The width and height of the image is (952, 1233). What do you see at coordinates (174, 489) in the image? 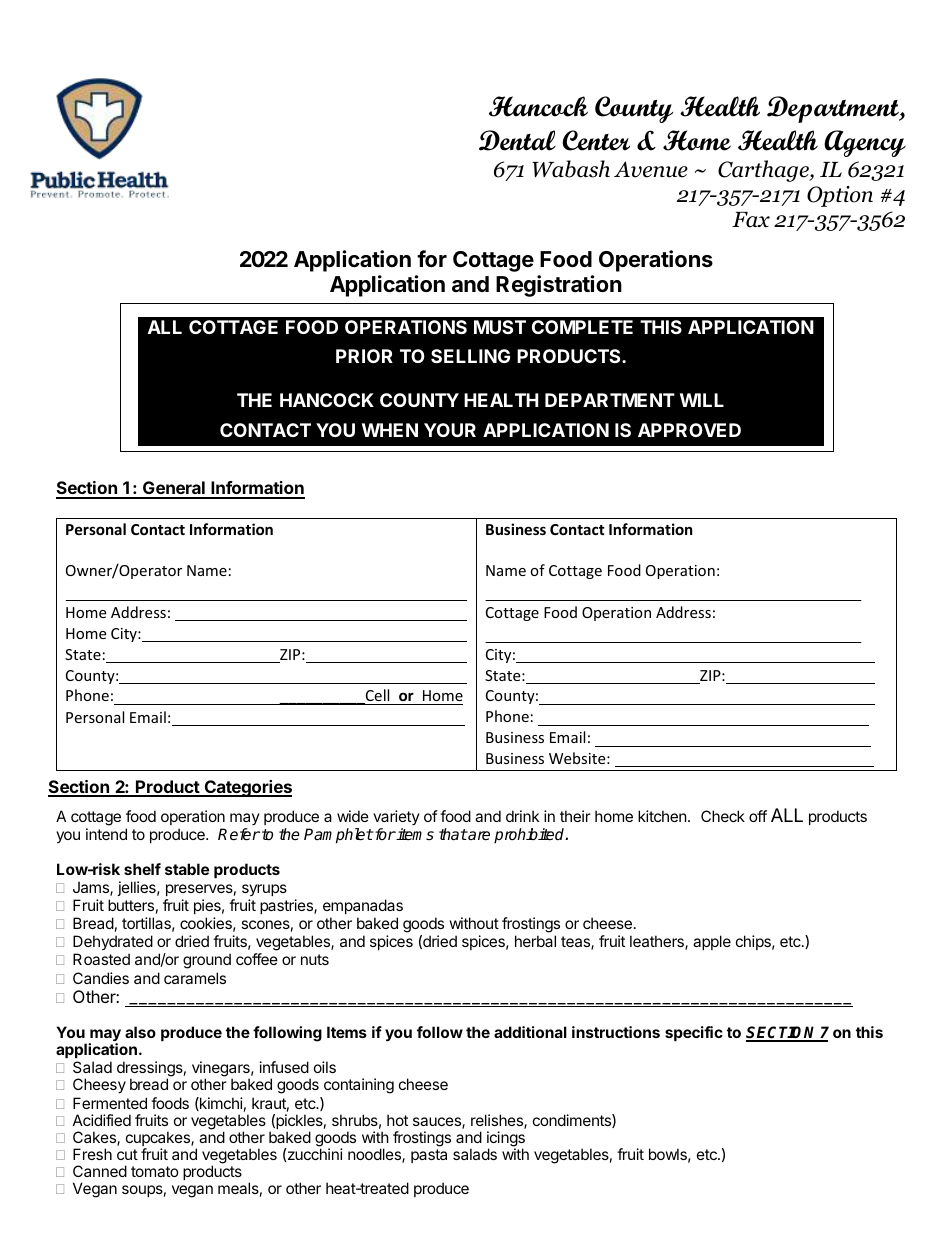
I see `General` at bounding box center [174, 489].
